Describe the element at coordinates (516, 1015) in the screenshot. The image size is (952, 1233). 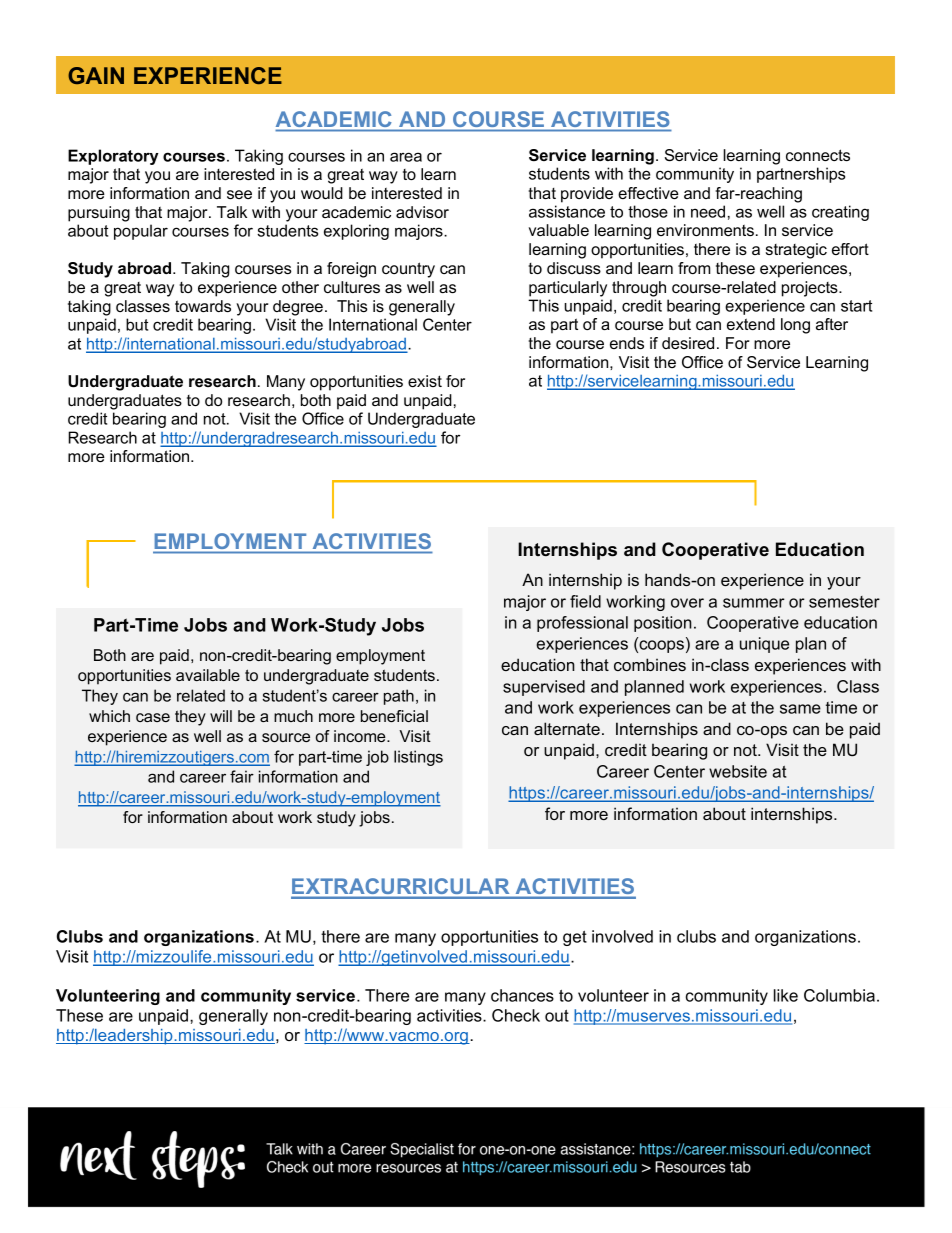
I see `Check` at that location.
